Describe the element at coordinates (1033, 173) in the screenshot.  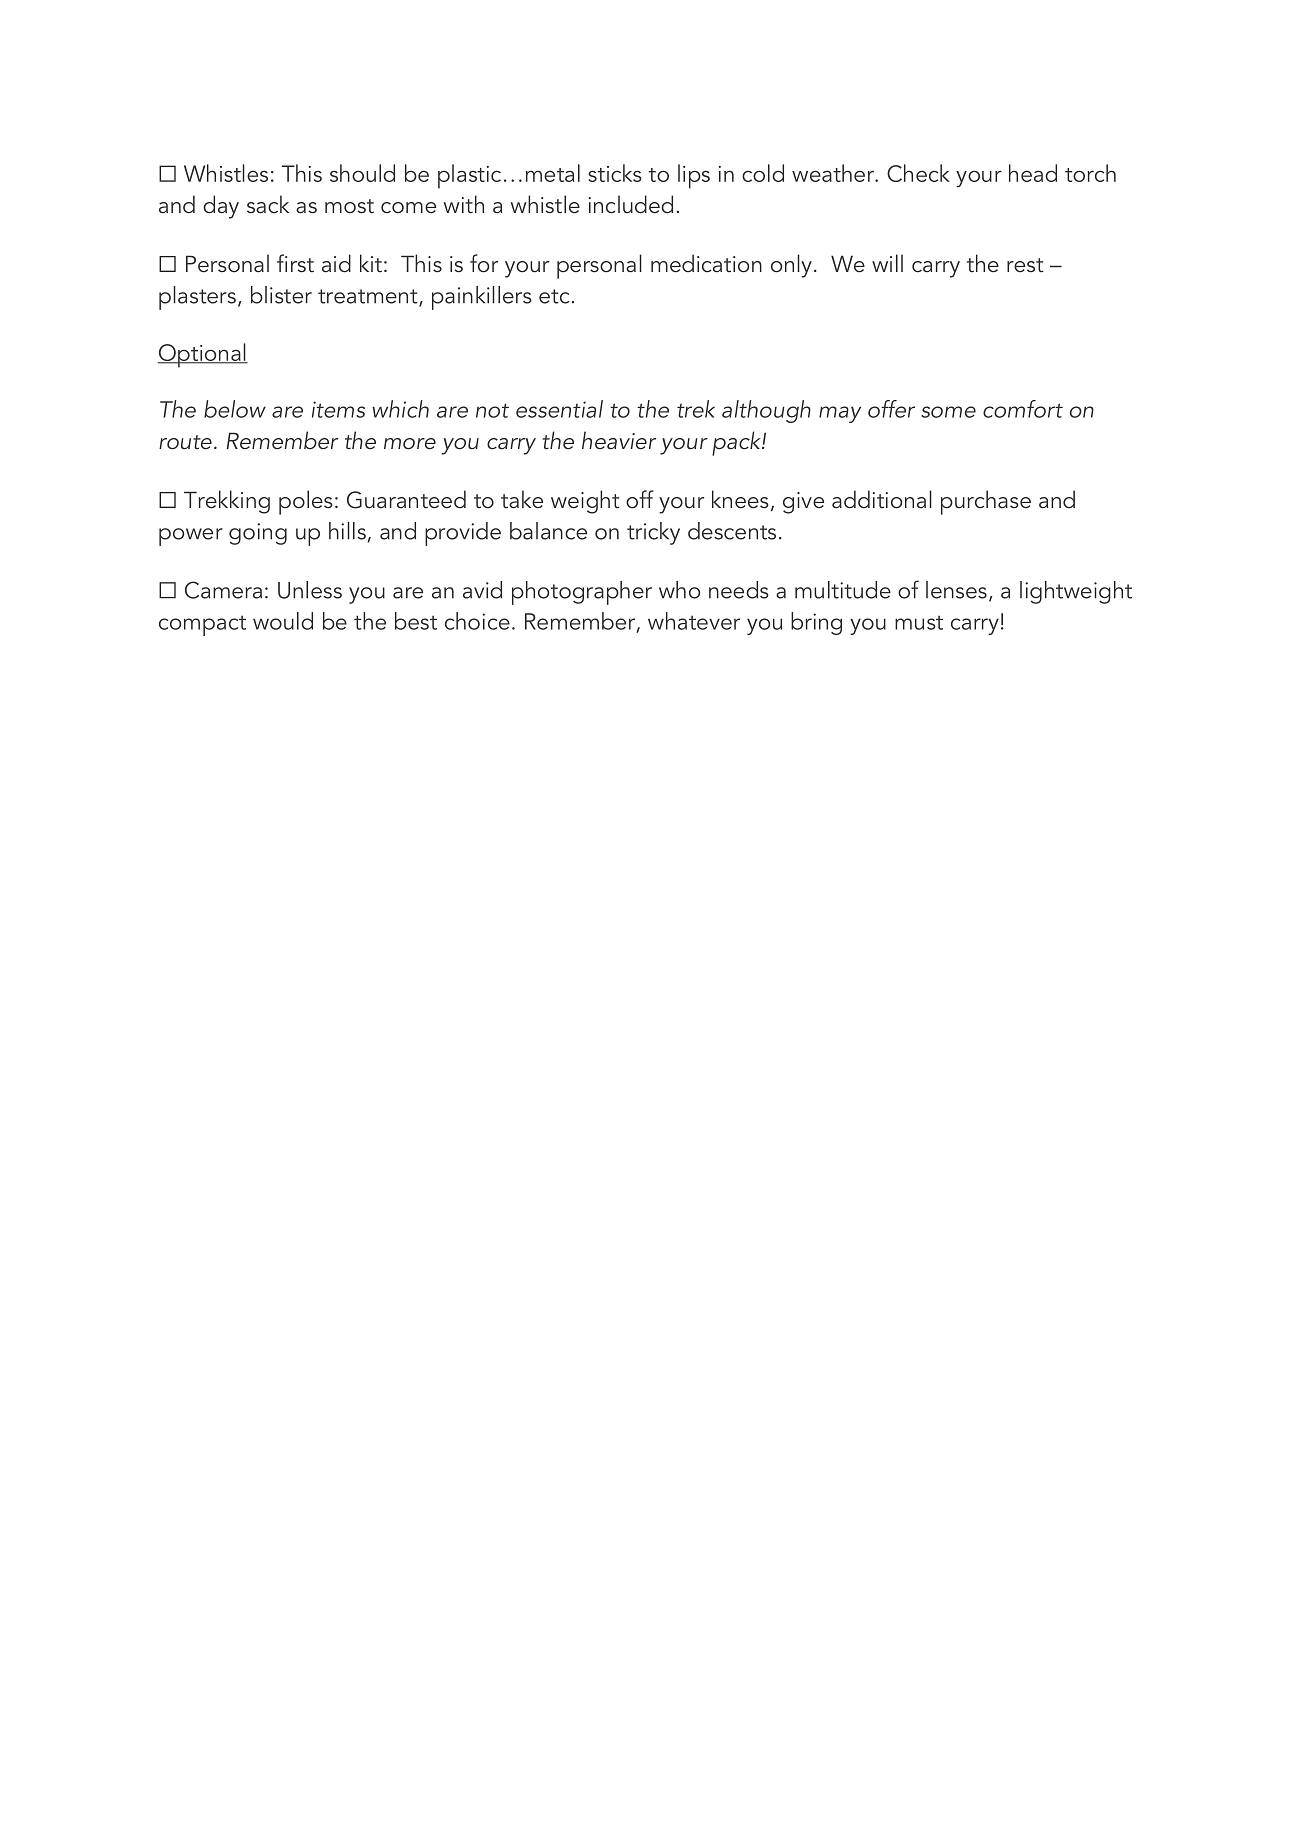
I see `head` at that location.
